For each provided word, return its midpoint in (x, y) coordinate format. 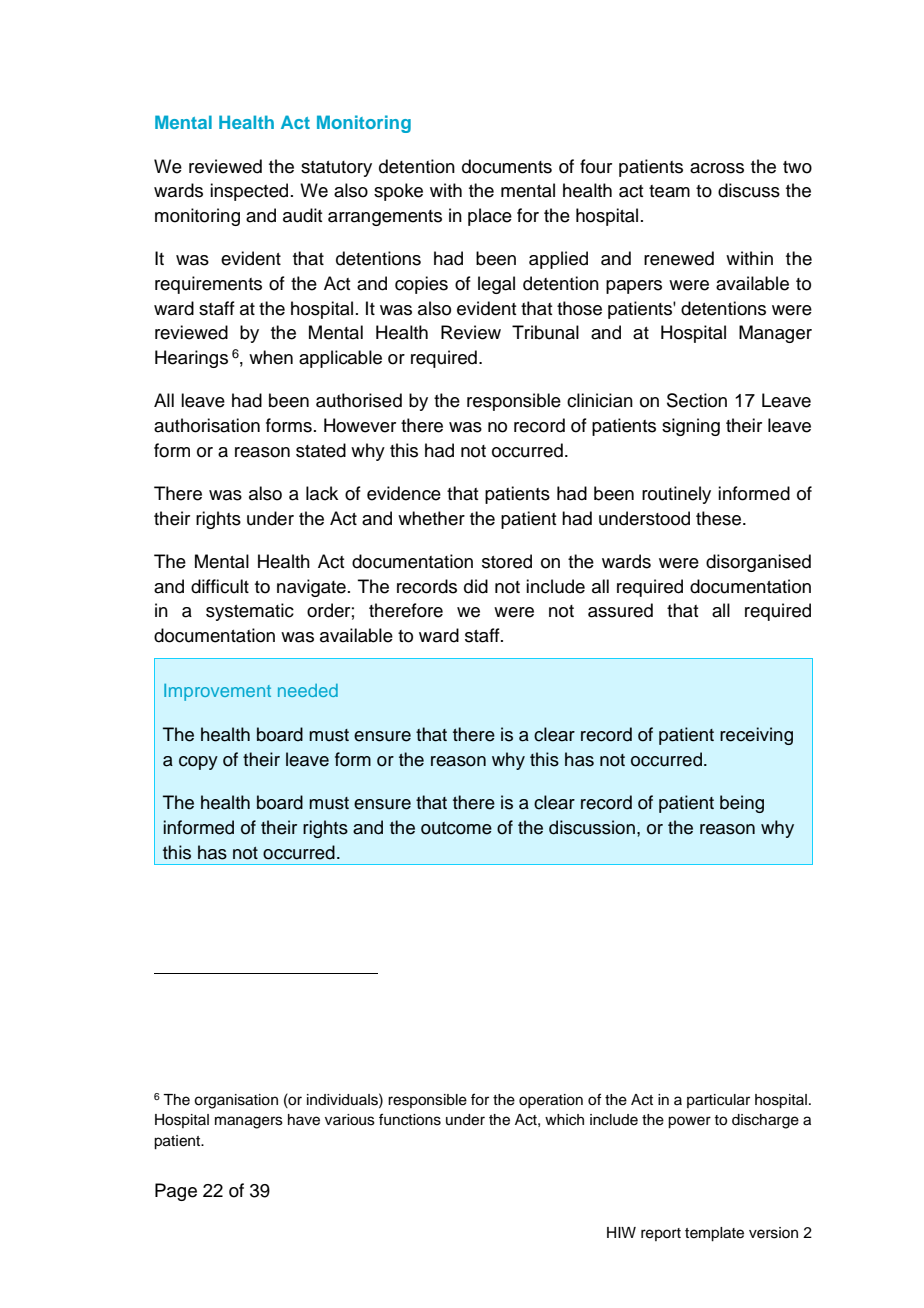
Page (176, 1192)
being (742, 804)
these (720, 518)
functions (410, 1119)
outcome (456, 828)
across (717, 168)
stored (507, 561)
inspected (249, 192)
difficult (220, 586)
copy (198, 763)
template (714, 1234)
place (490, 217)
